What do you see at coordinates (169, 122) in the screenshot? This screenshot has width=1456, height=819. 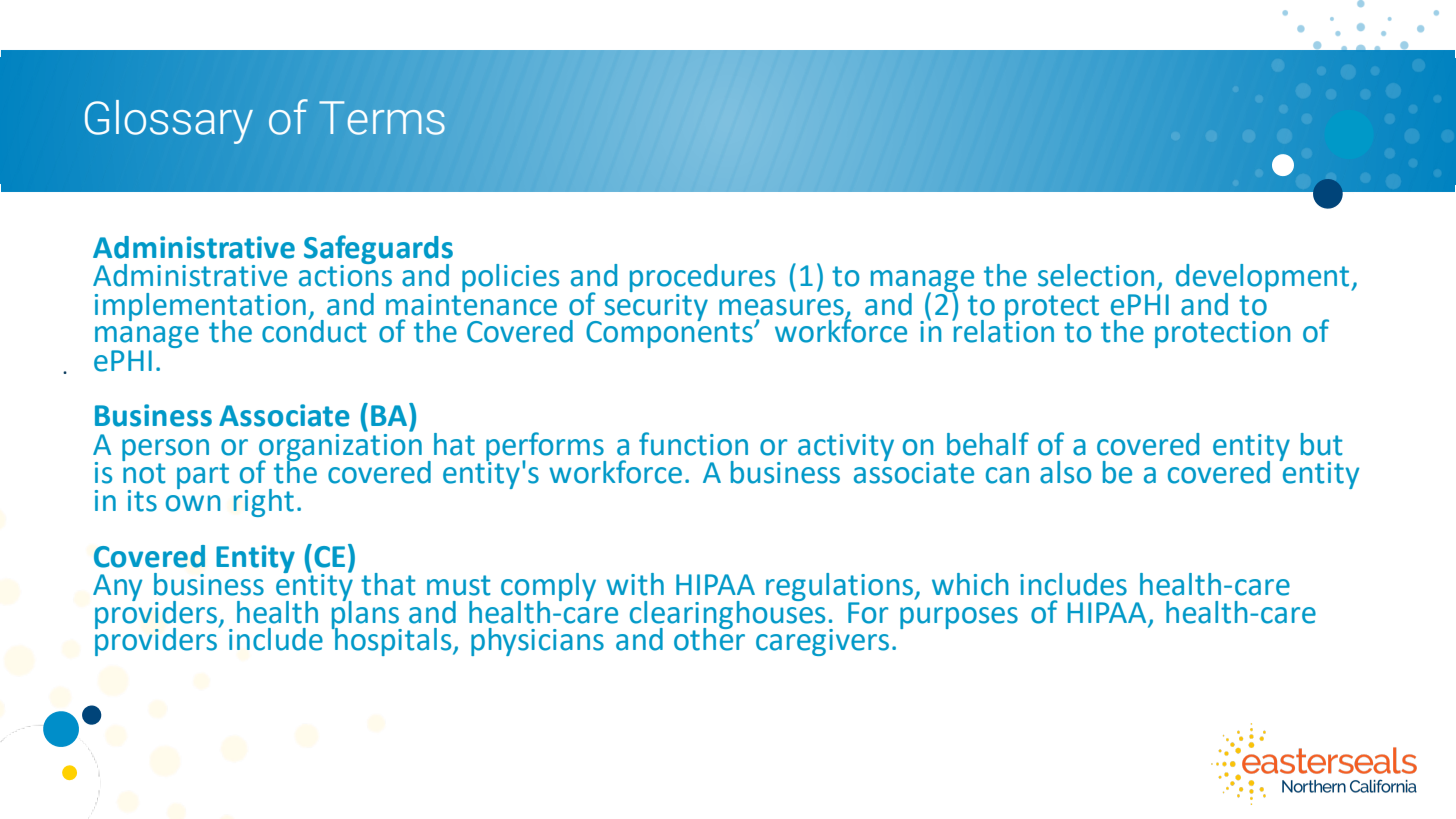 I see `Glossary` at bounding box center [169, 122].
